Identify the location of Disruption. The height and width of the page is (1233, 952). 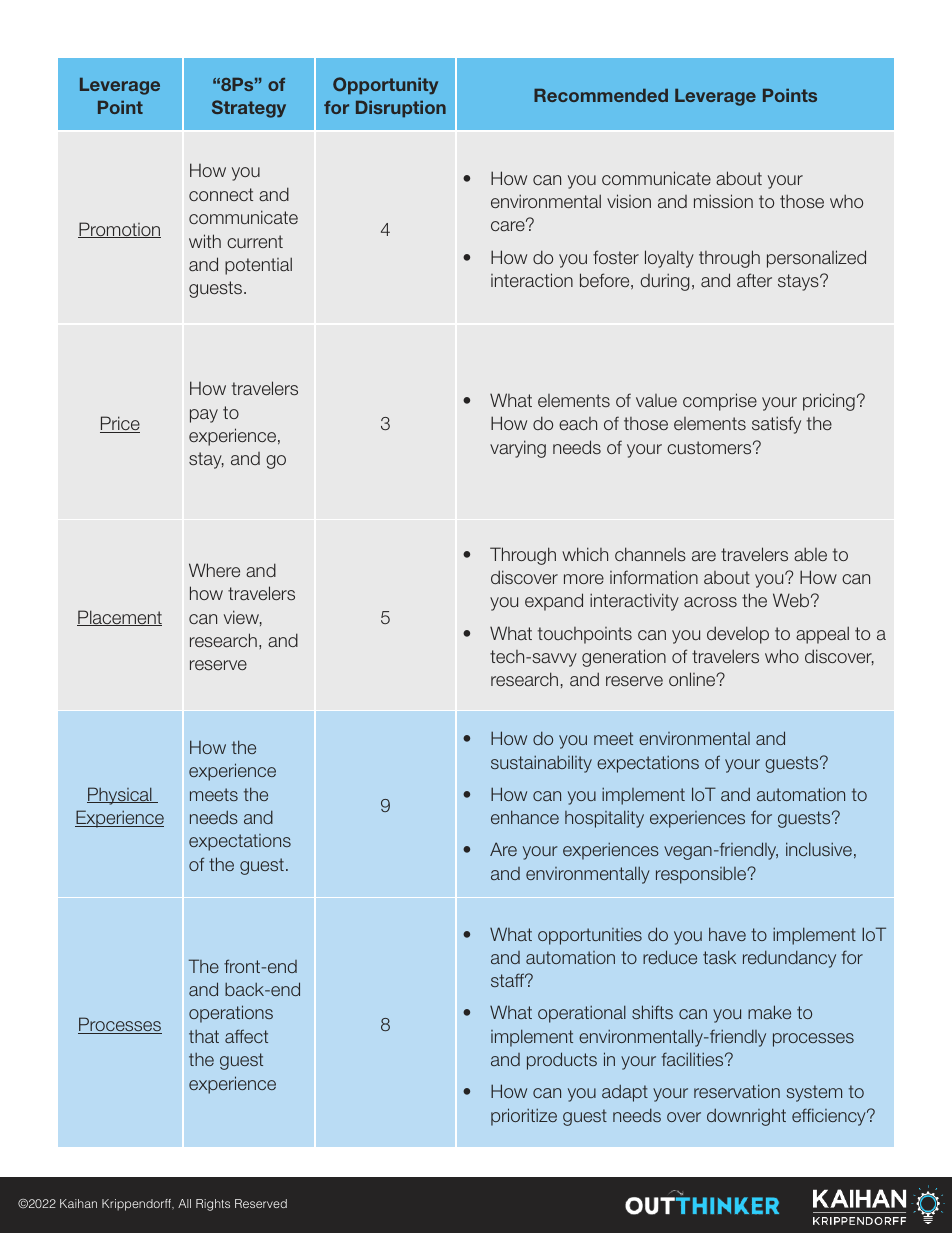
(401, 109).
